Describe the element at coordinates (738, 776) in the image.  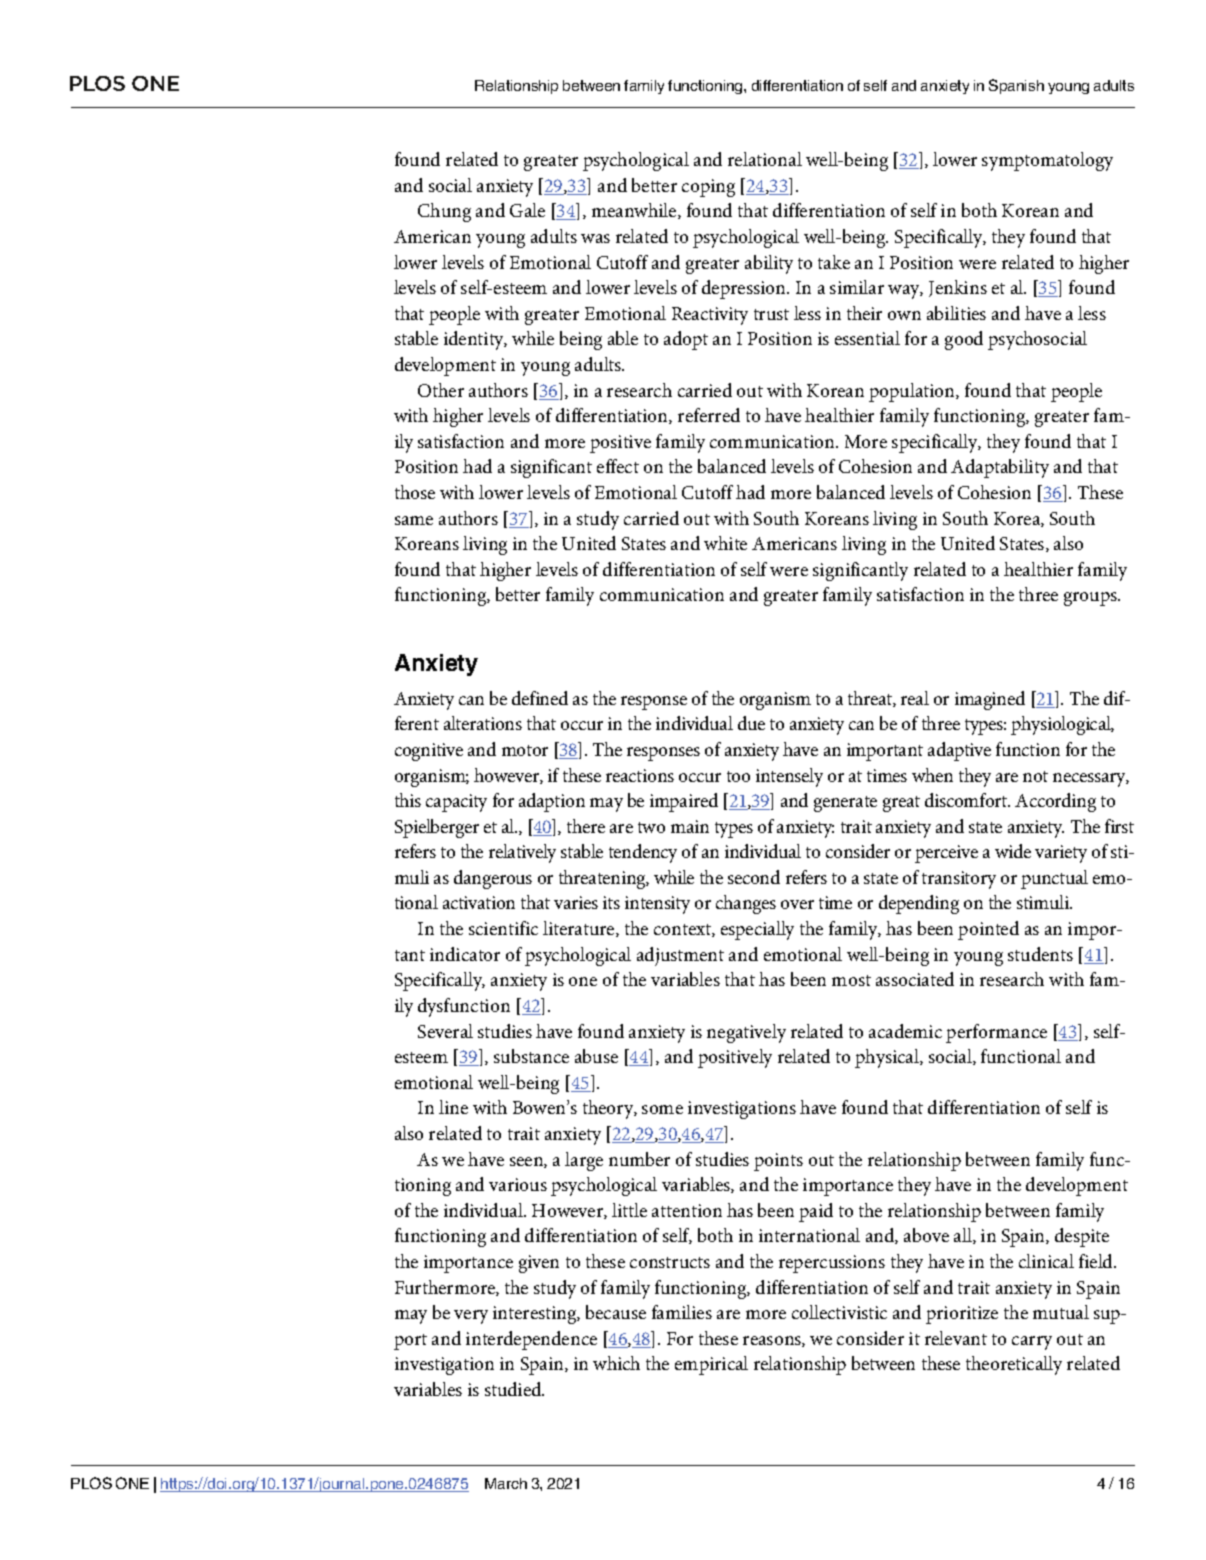
I see `too` at that location.
